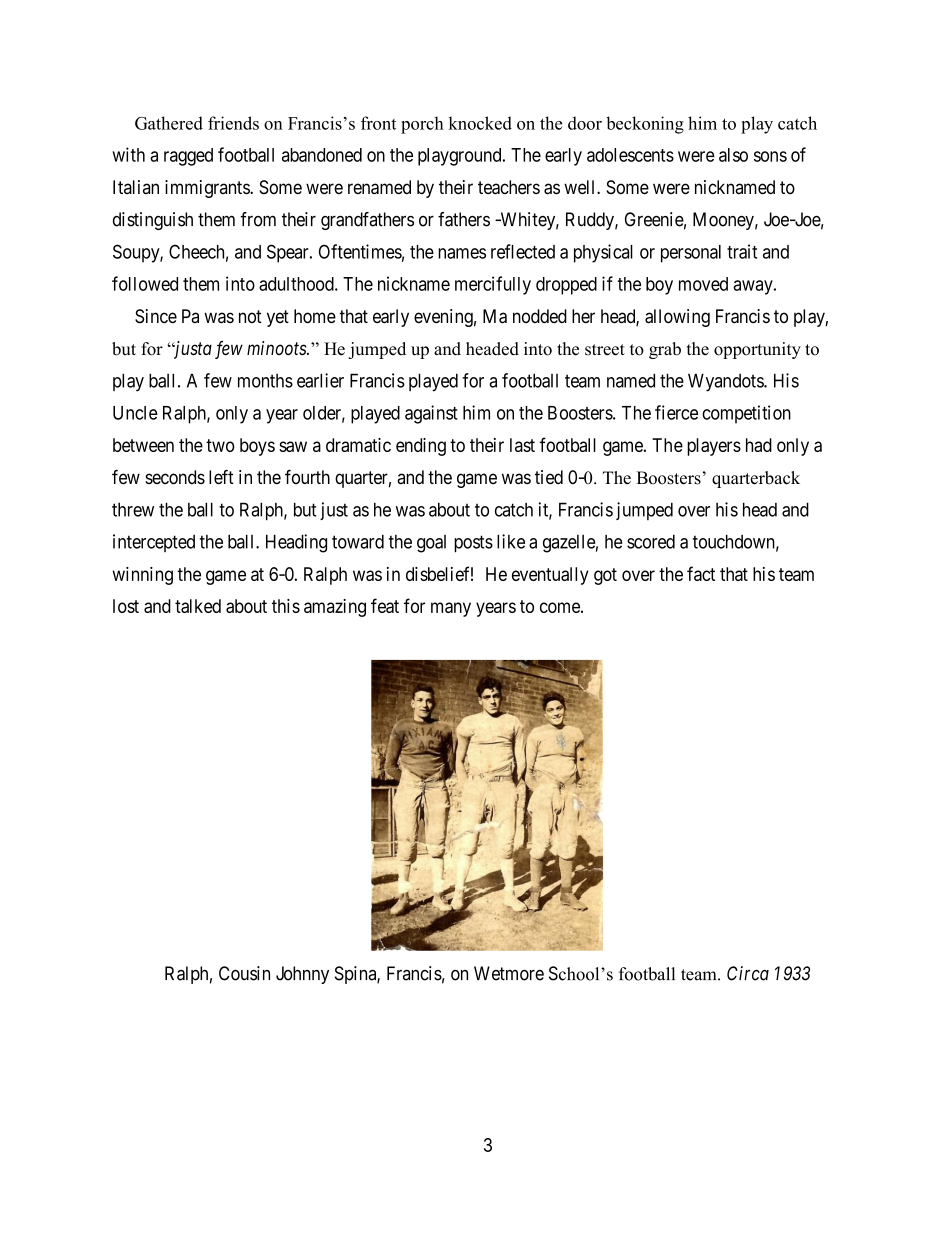 This screenshot has height=1233, width=952. What do you see at coordinates (302, 975) in the screenshot?
I see `Johnny` at bounding box center [302, 975].
